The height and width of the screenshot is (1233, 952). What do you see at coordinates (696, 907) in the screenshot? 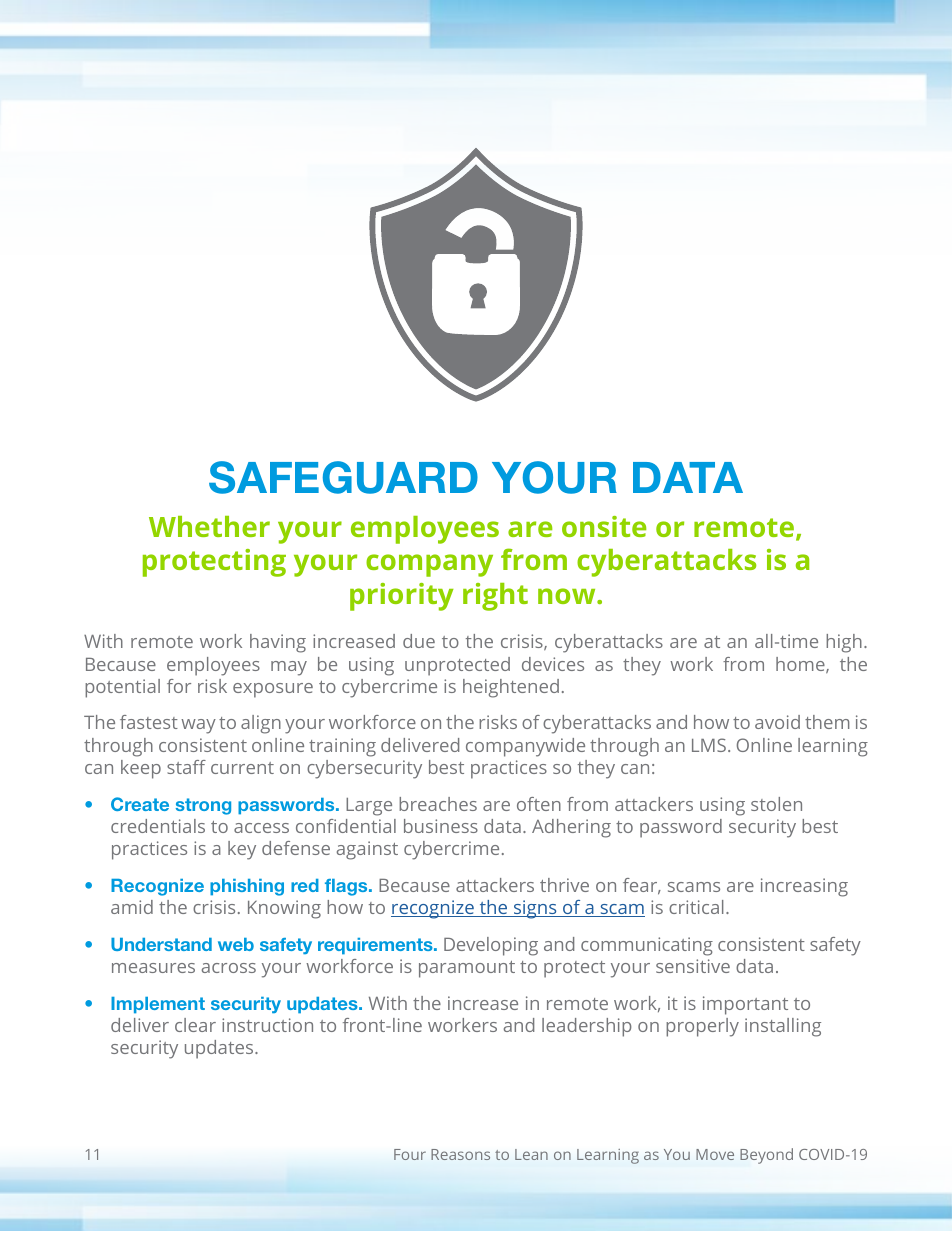
I see `critical` at bounding box center [696, 907].
